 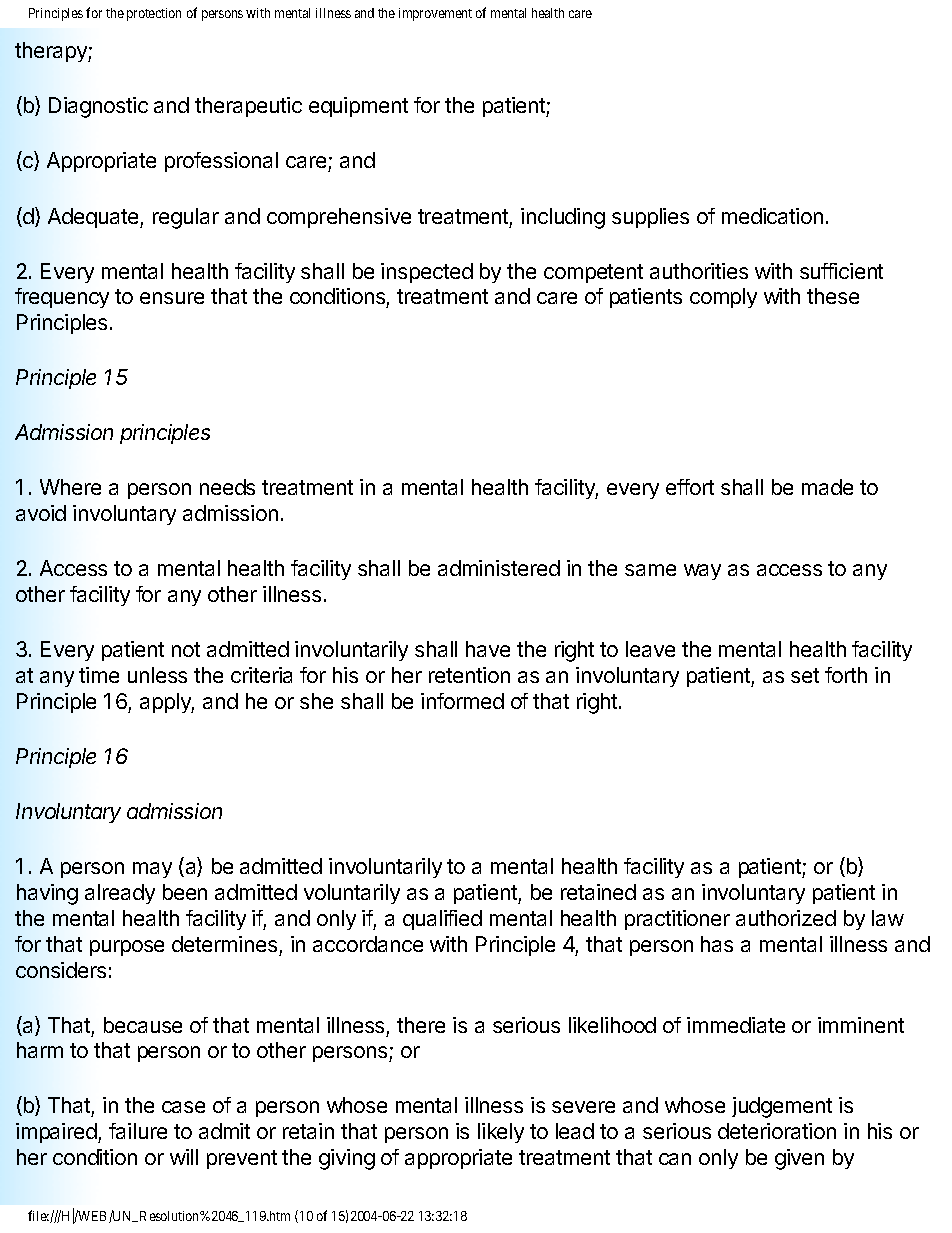 I want to click on way, so click(x=702, y=572).
